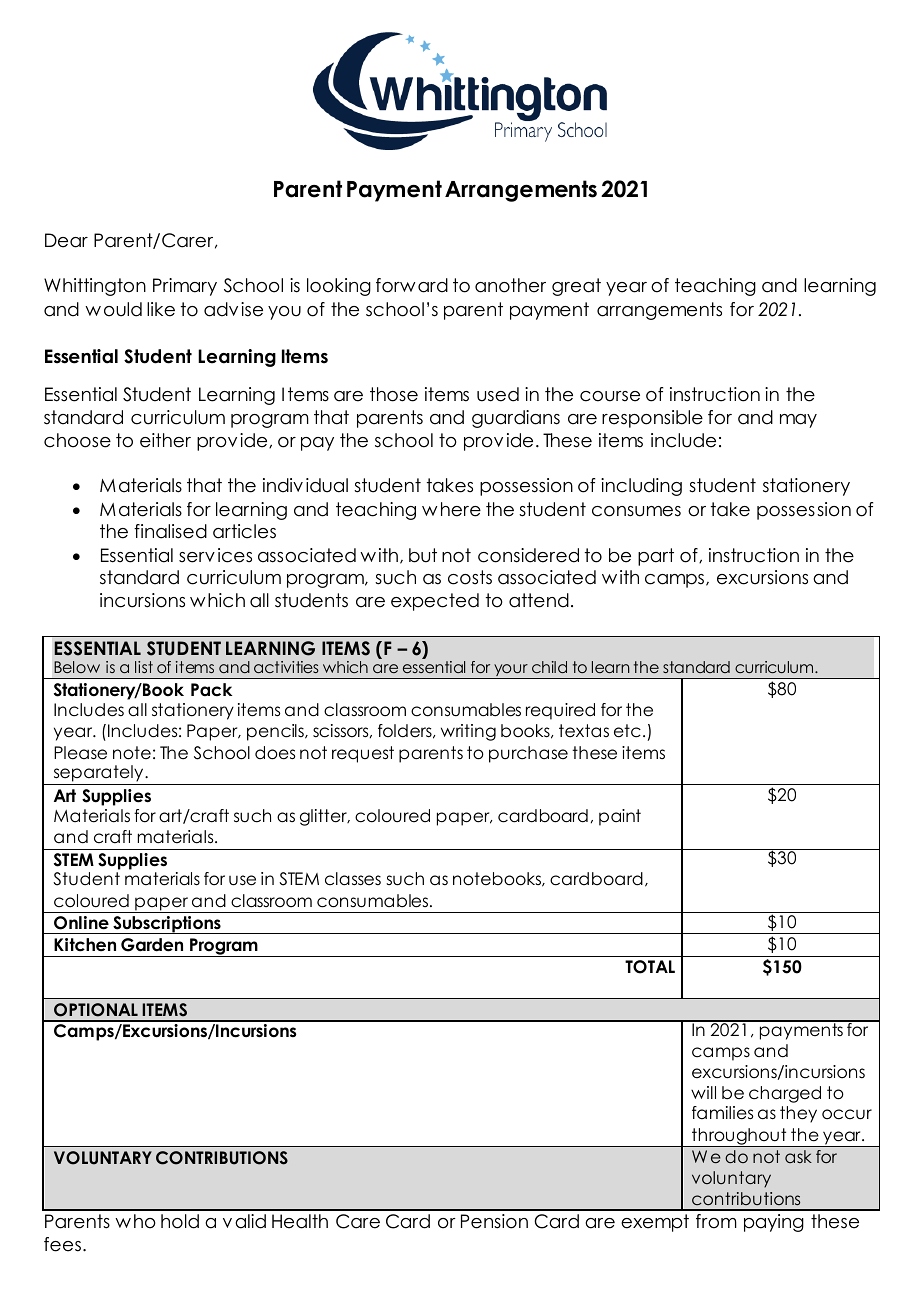 The width and height of the image is (924, 1309). Describe the element at coordinates (468, 732) in the image. I see `writing` at that location.
